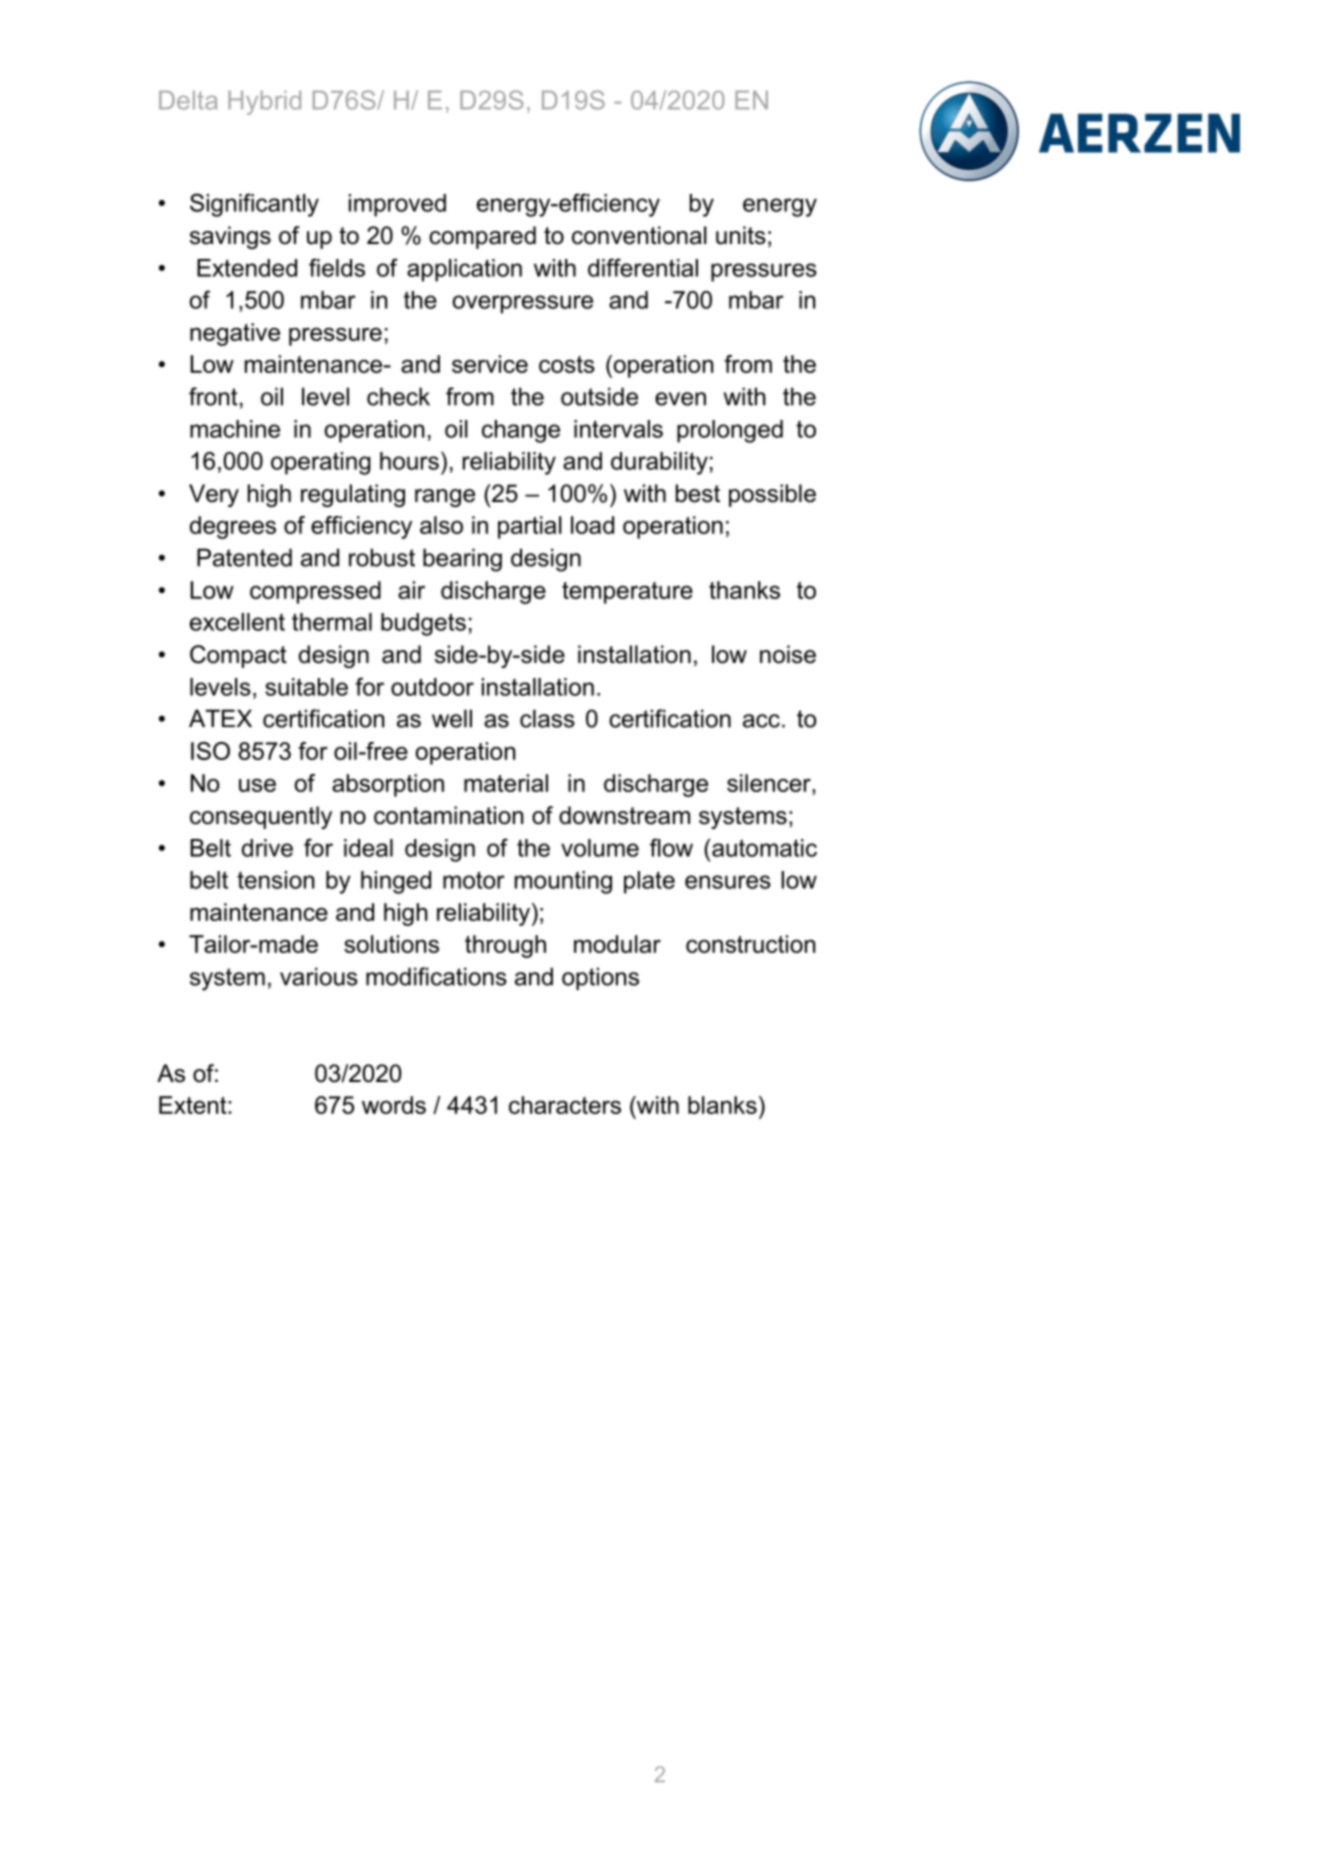 The image size is (1319, 1865). I want to click on units, so click(741, 235).
